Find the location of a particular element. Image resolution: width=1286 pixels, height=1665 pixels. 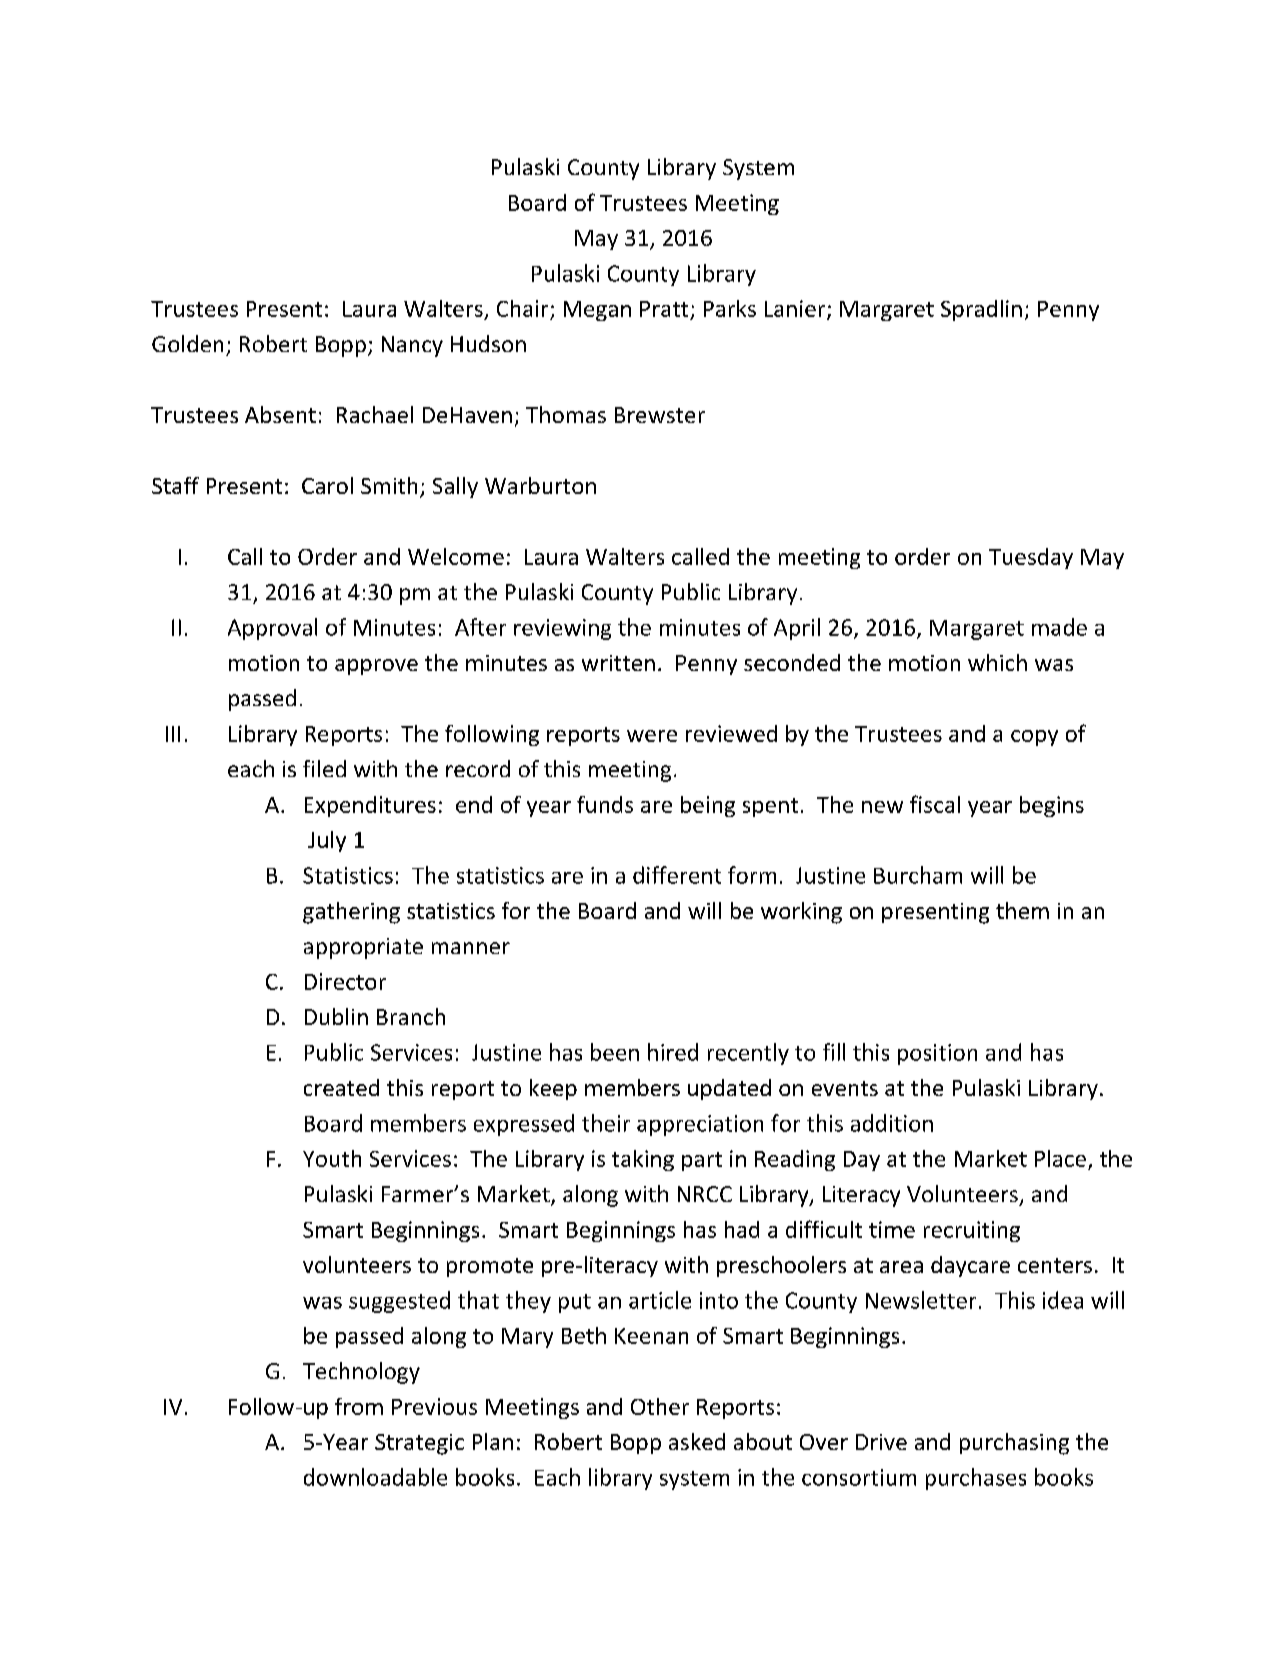

from is located at coordinates (359, 1406).
